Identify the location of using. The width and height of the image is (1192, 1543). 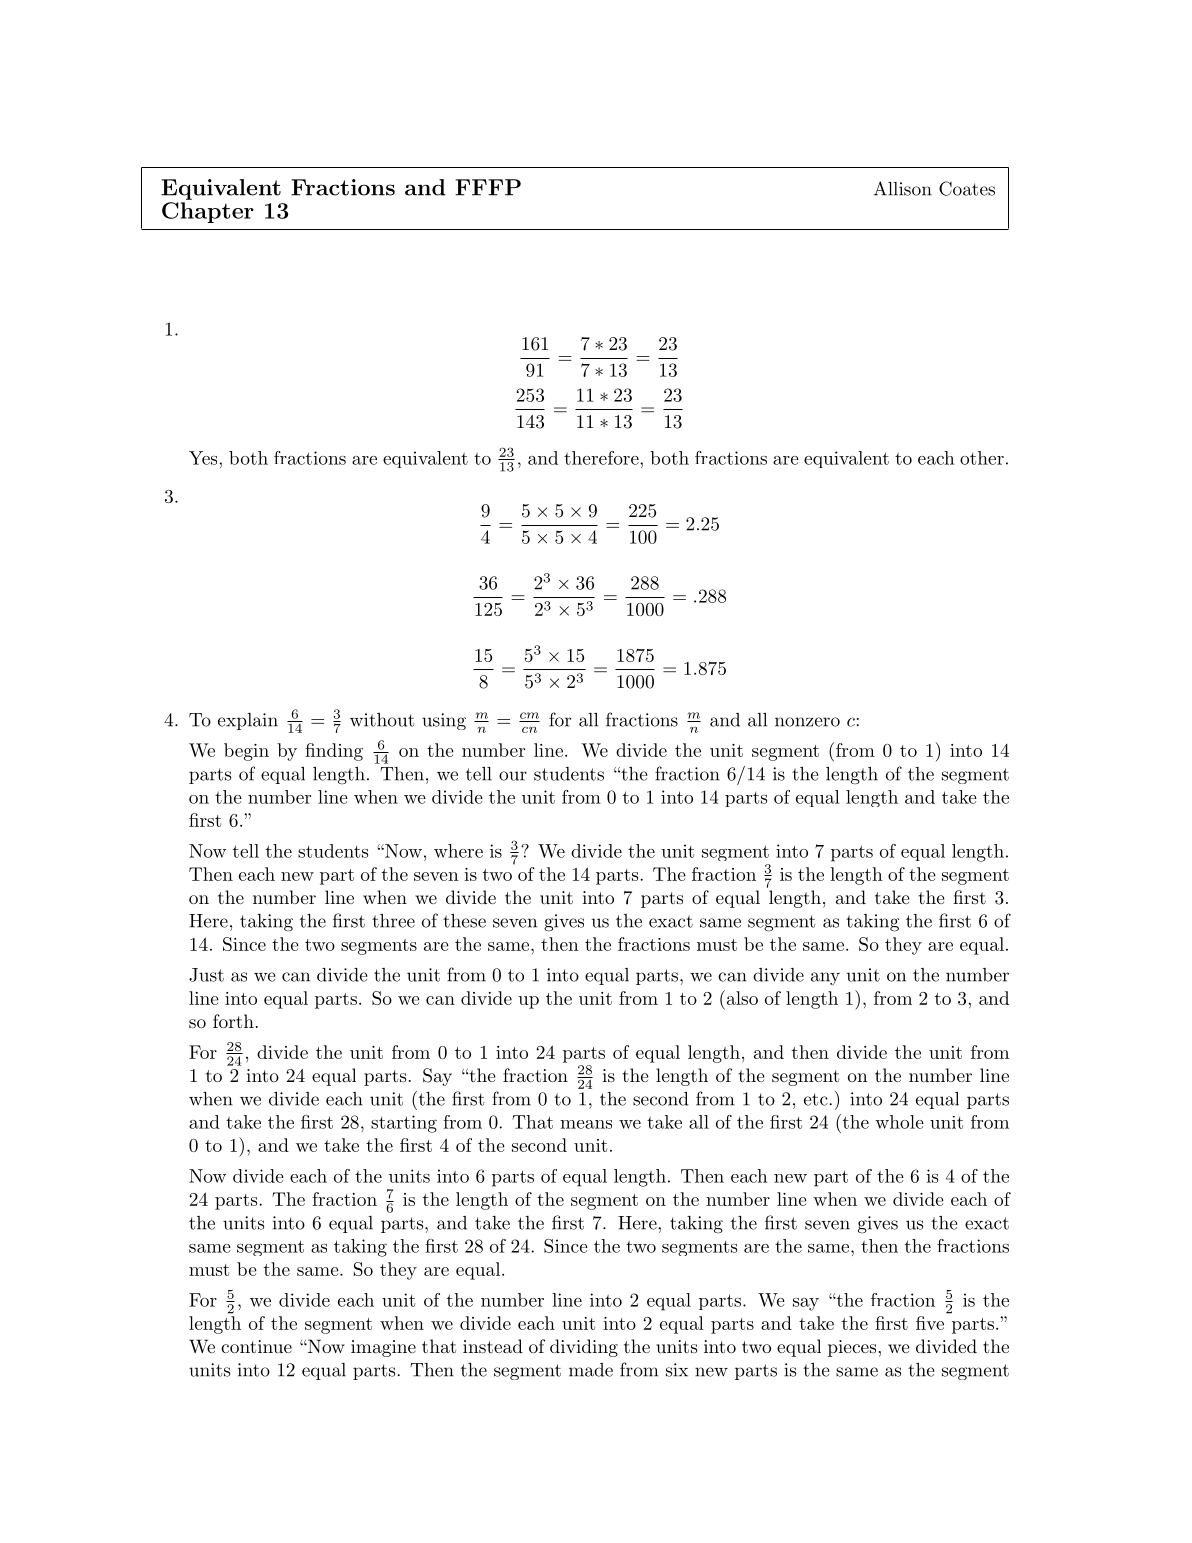
(444, 721).
